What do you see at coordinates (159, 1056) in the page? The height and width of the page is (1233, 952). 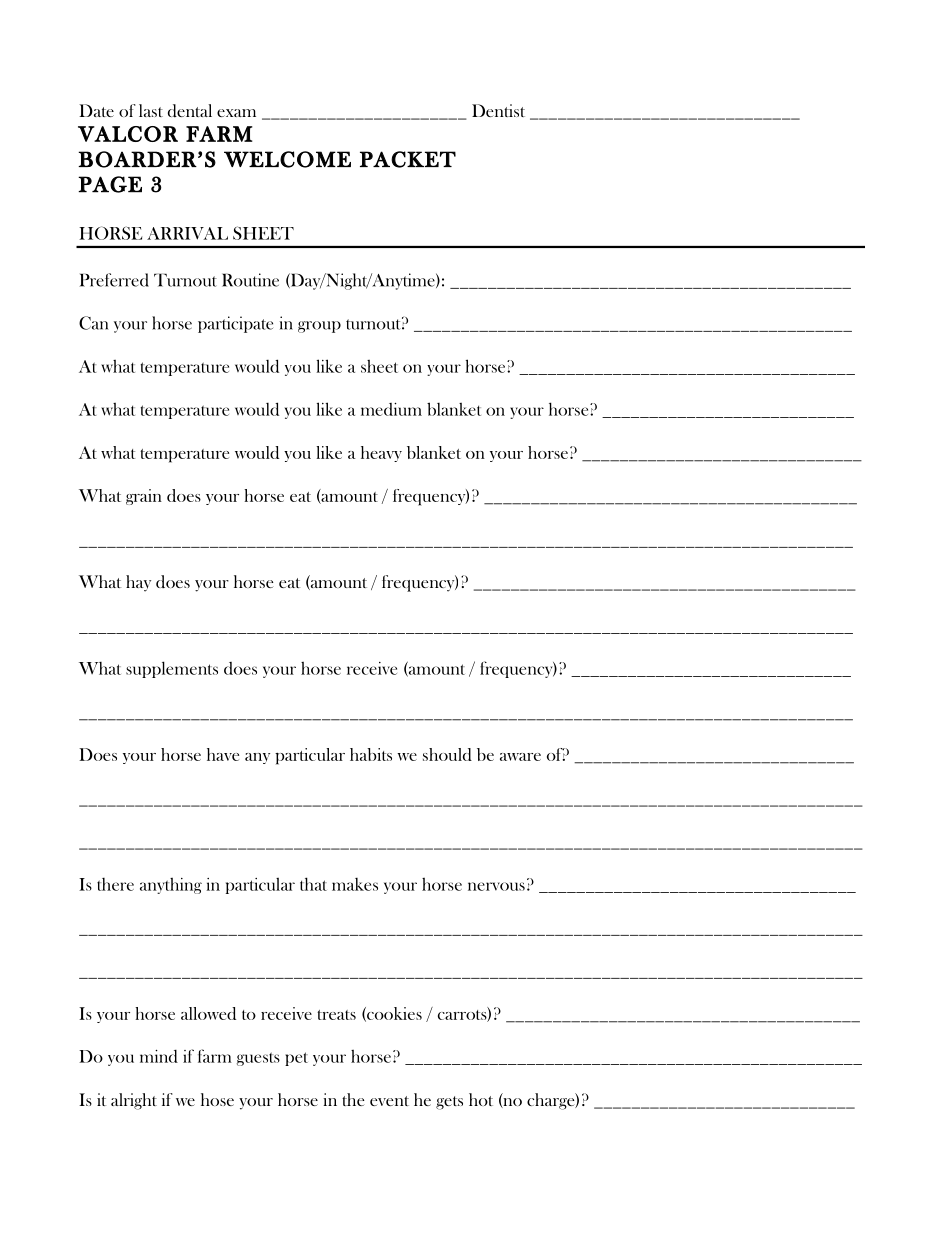 I see `mind` at bounding box center [159, 1056].
